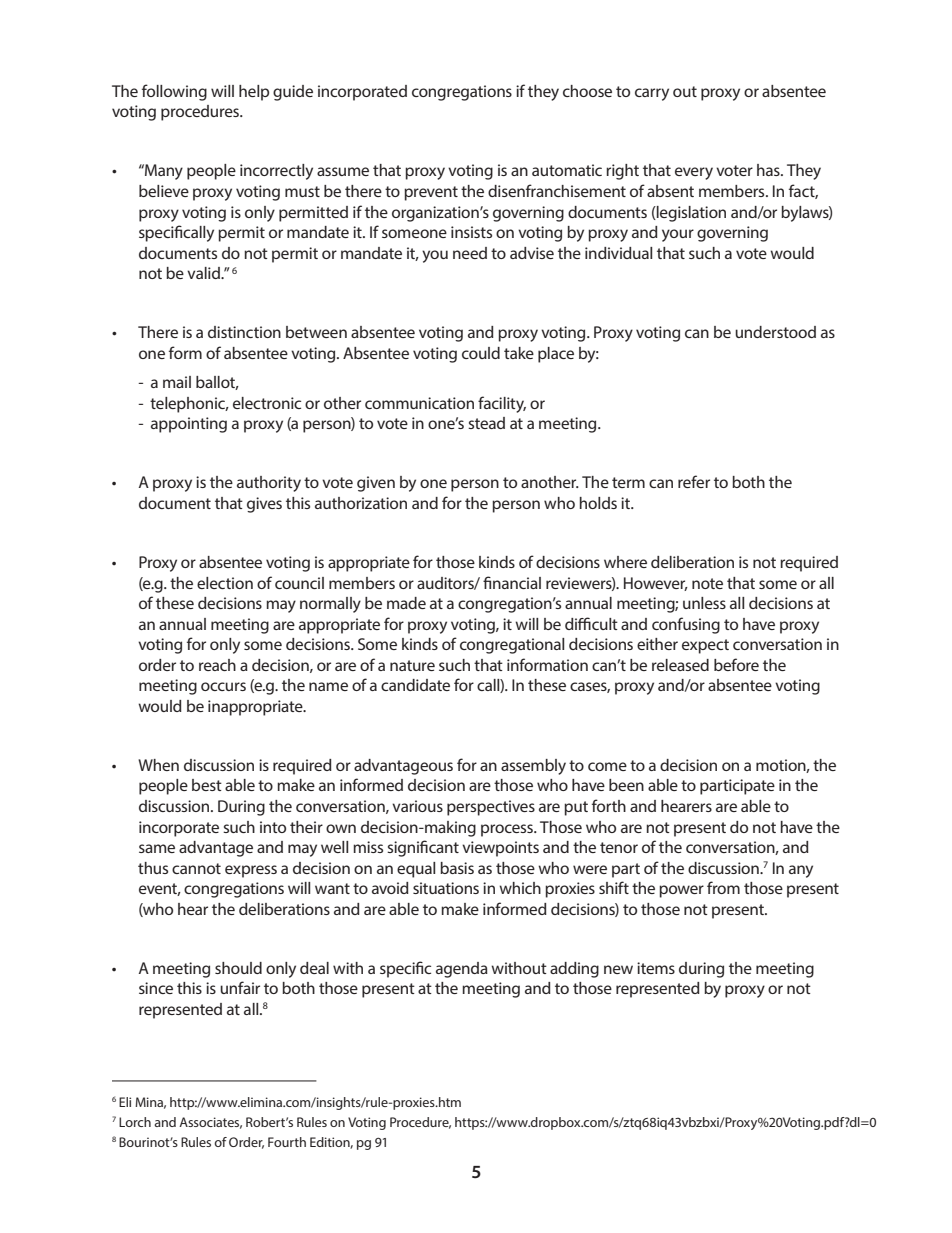 This screenshot has height=1233, width=952. I want to click on from, so click(723, 887).
